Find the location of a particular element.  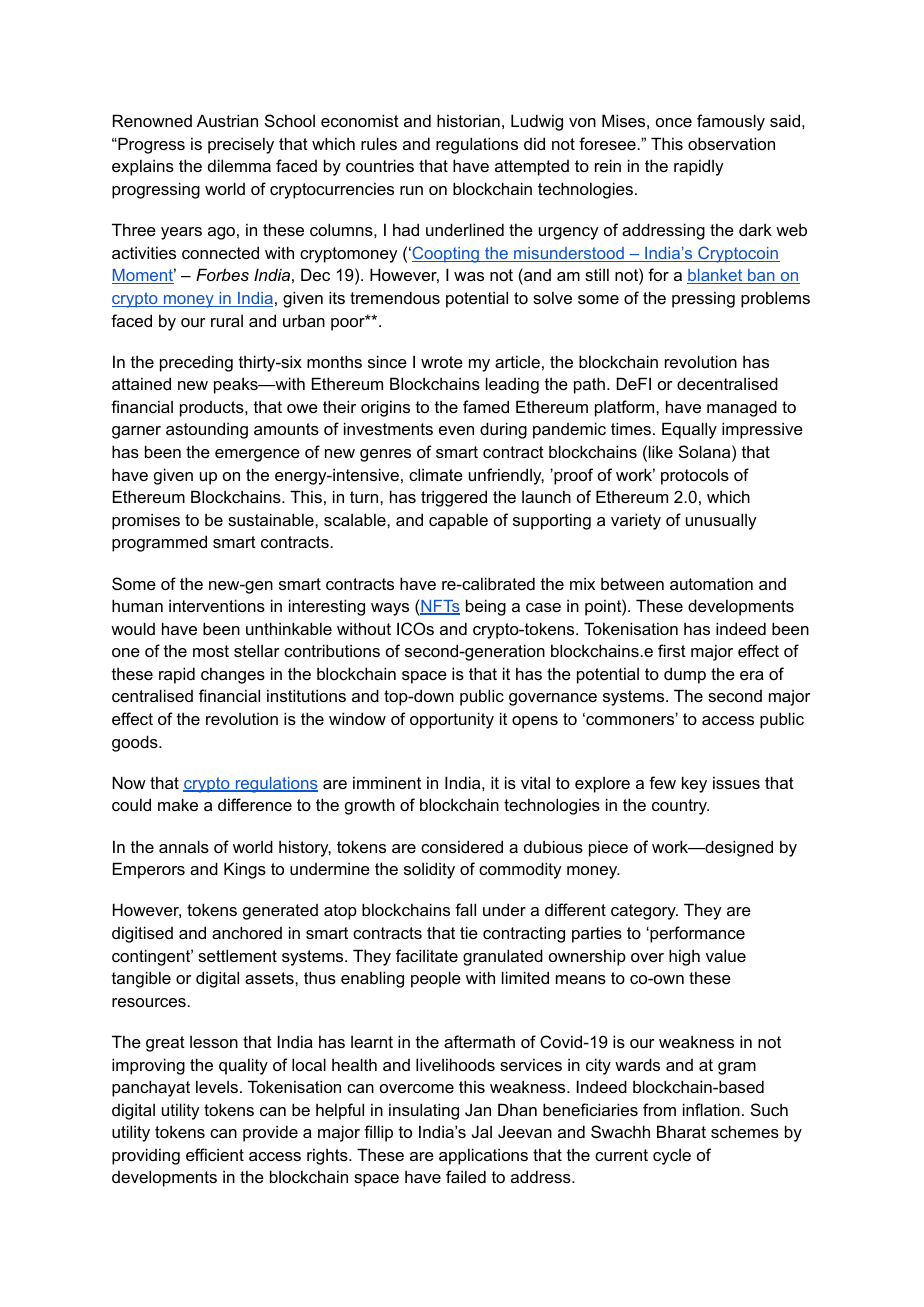

emergence is located at coordinates (257, 455).
